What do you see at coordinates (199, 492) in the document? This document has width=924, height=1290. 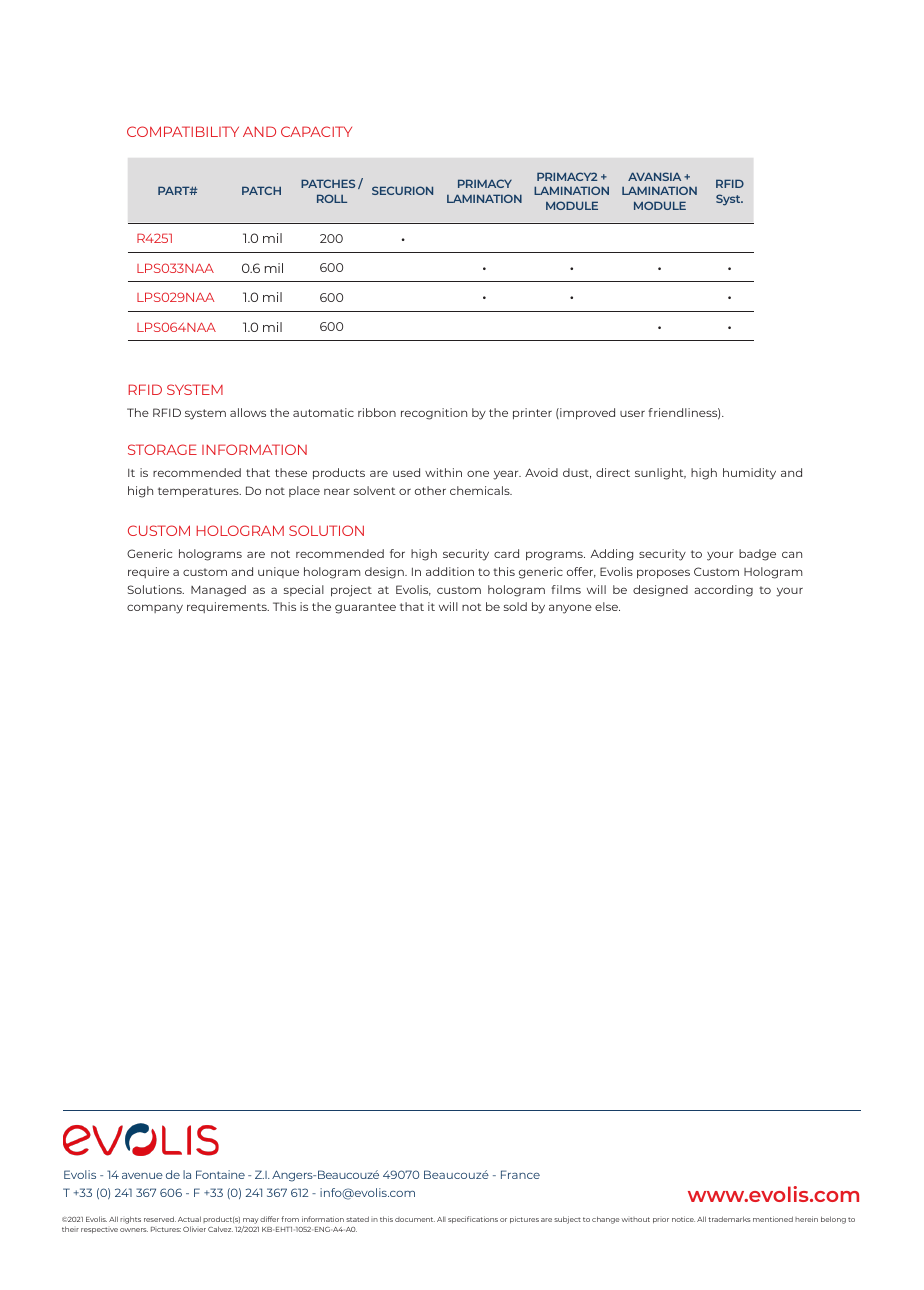 I see `temperatures` at bounding box center [199, 492].
